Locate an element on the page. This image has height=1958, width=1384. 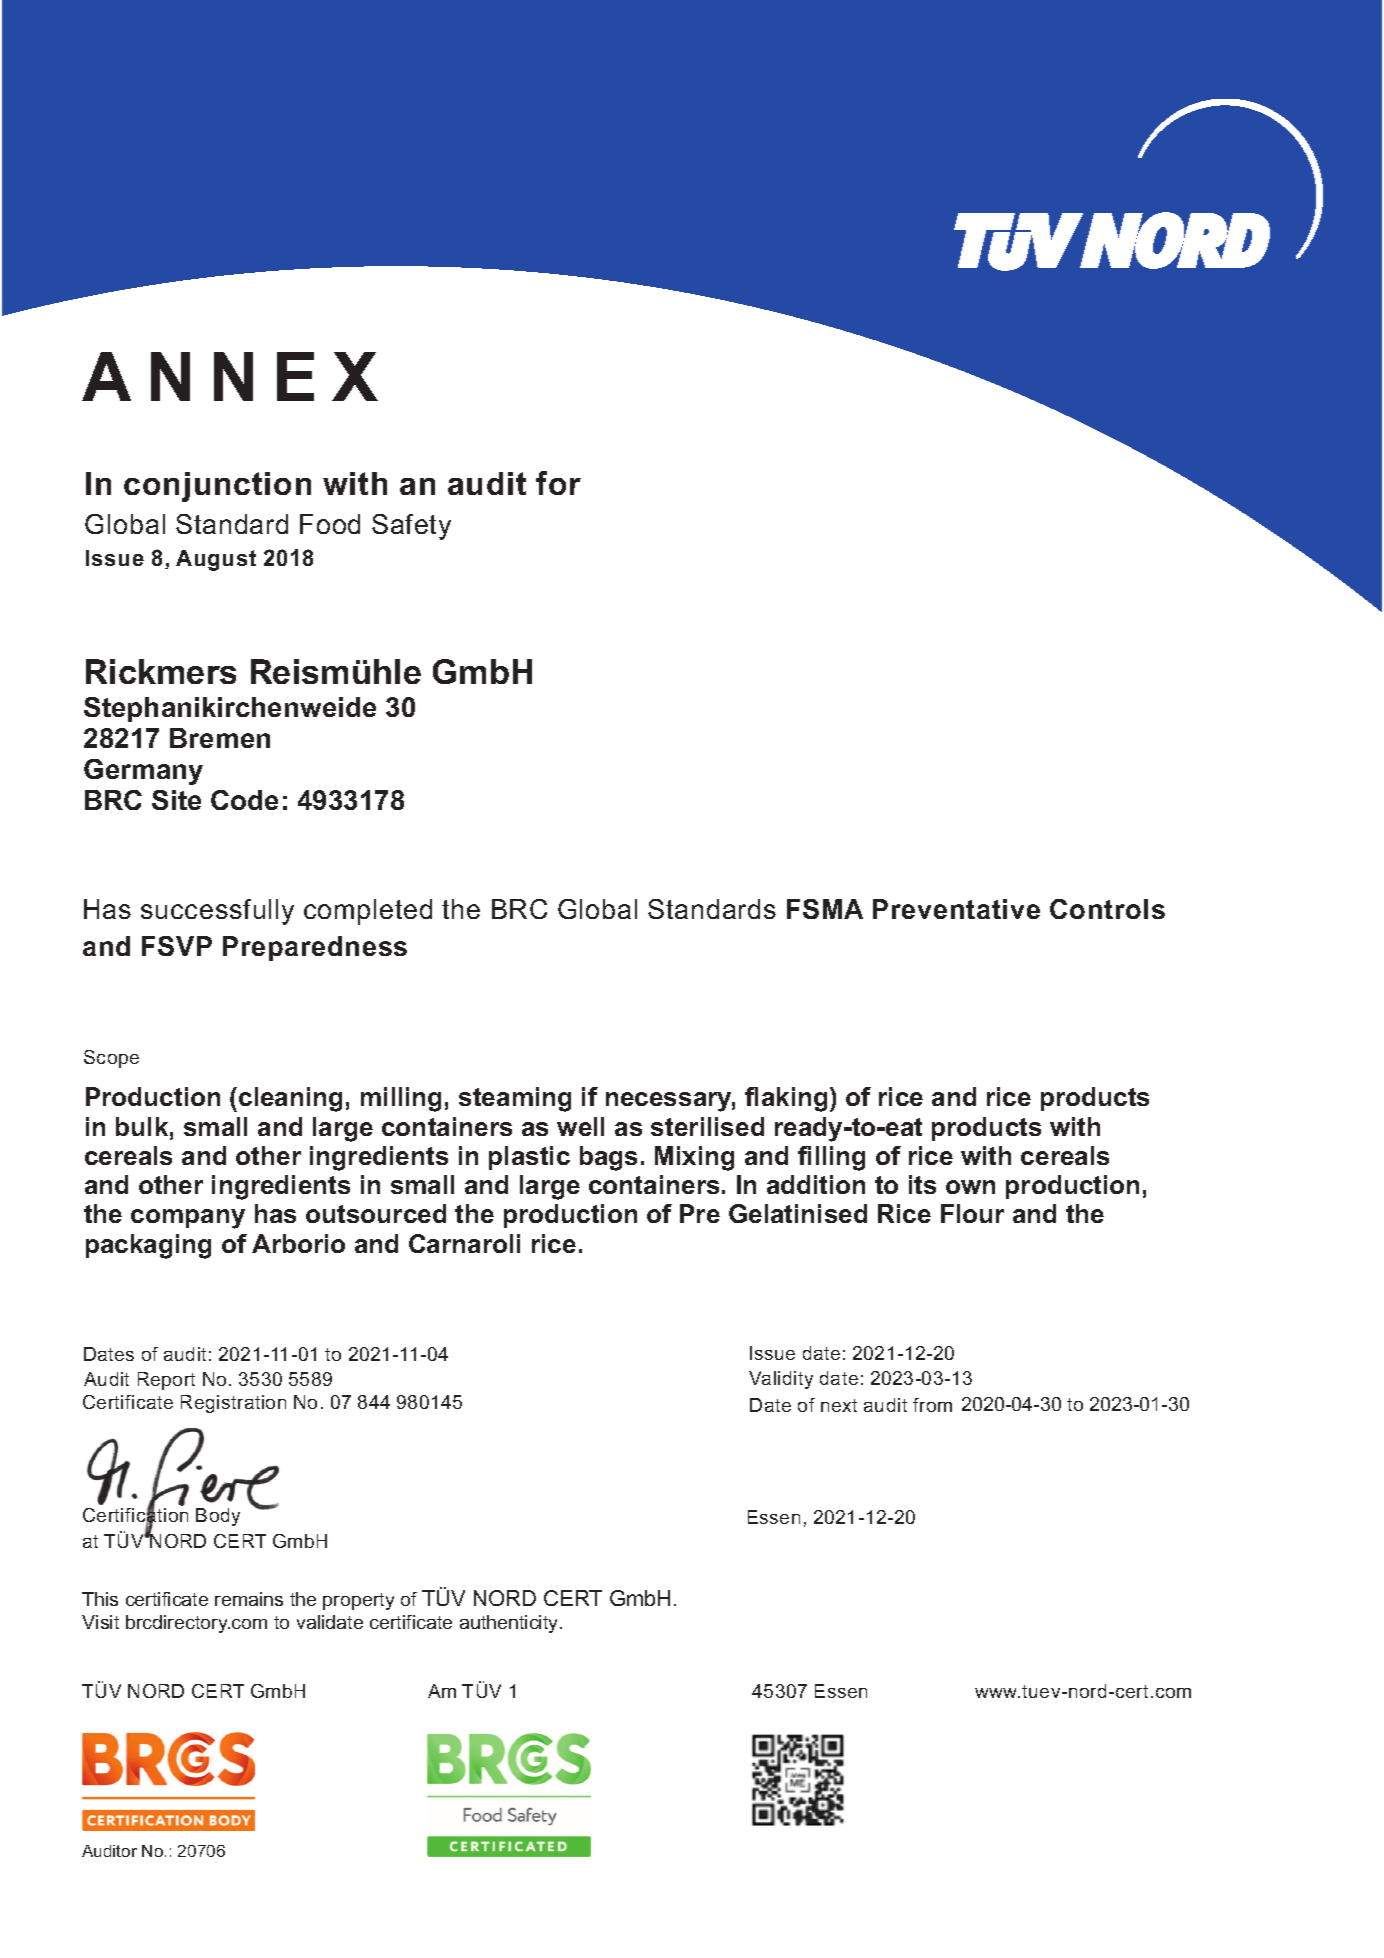
authenticity is located at coordinates (510, 1624).
